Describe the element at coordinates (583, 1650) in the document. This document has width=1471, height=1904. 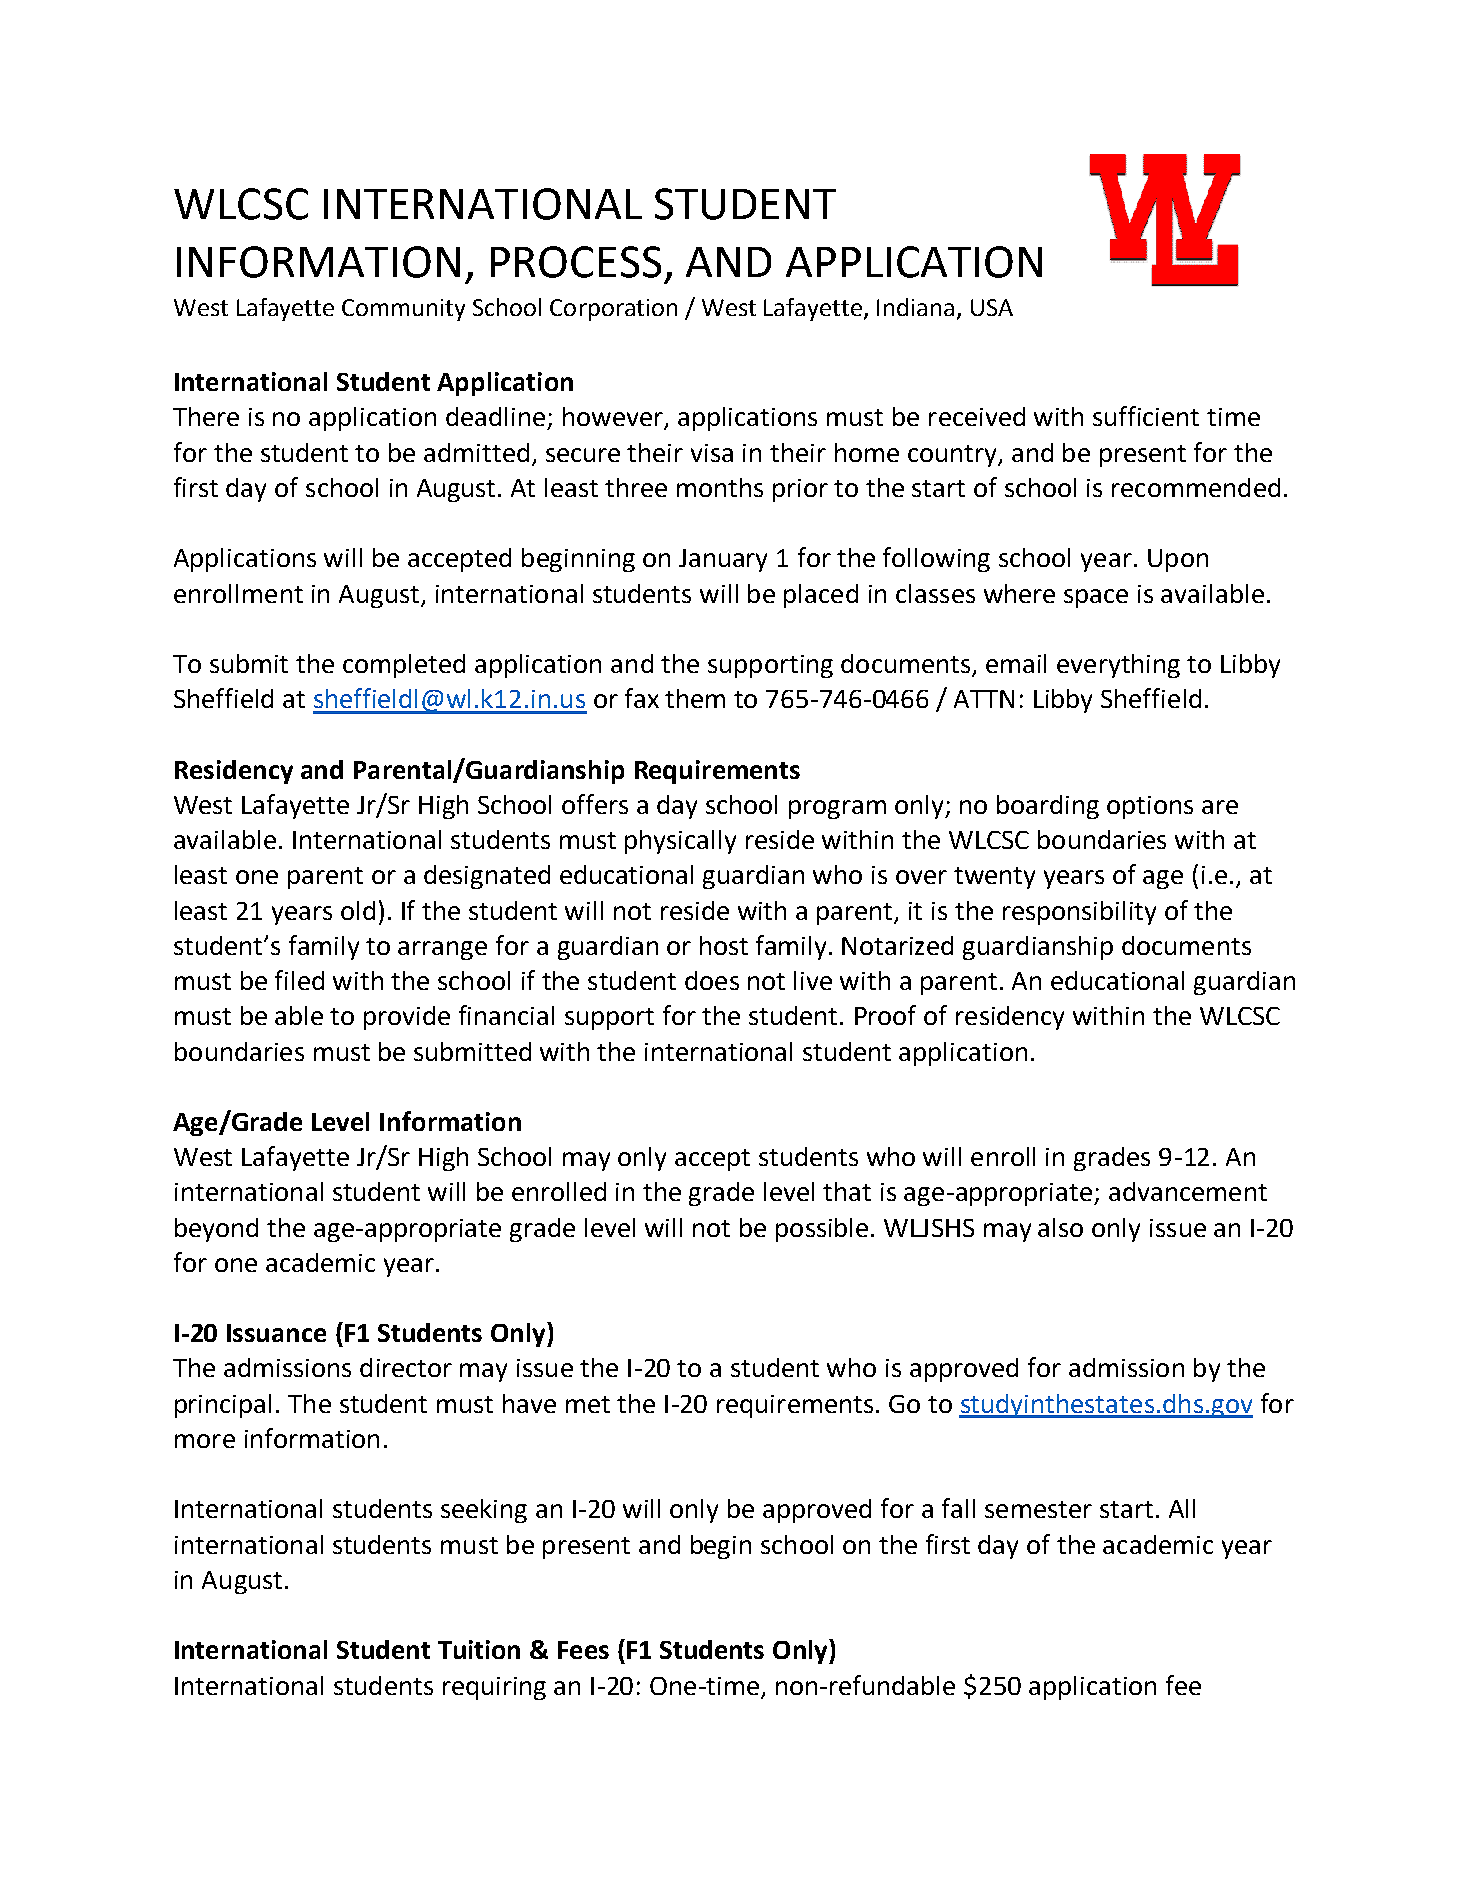
I see `Fees` at that location.
